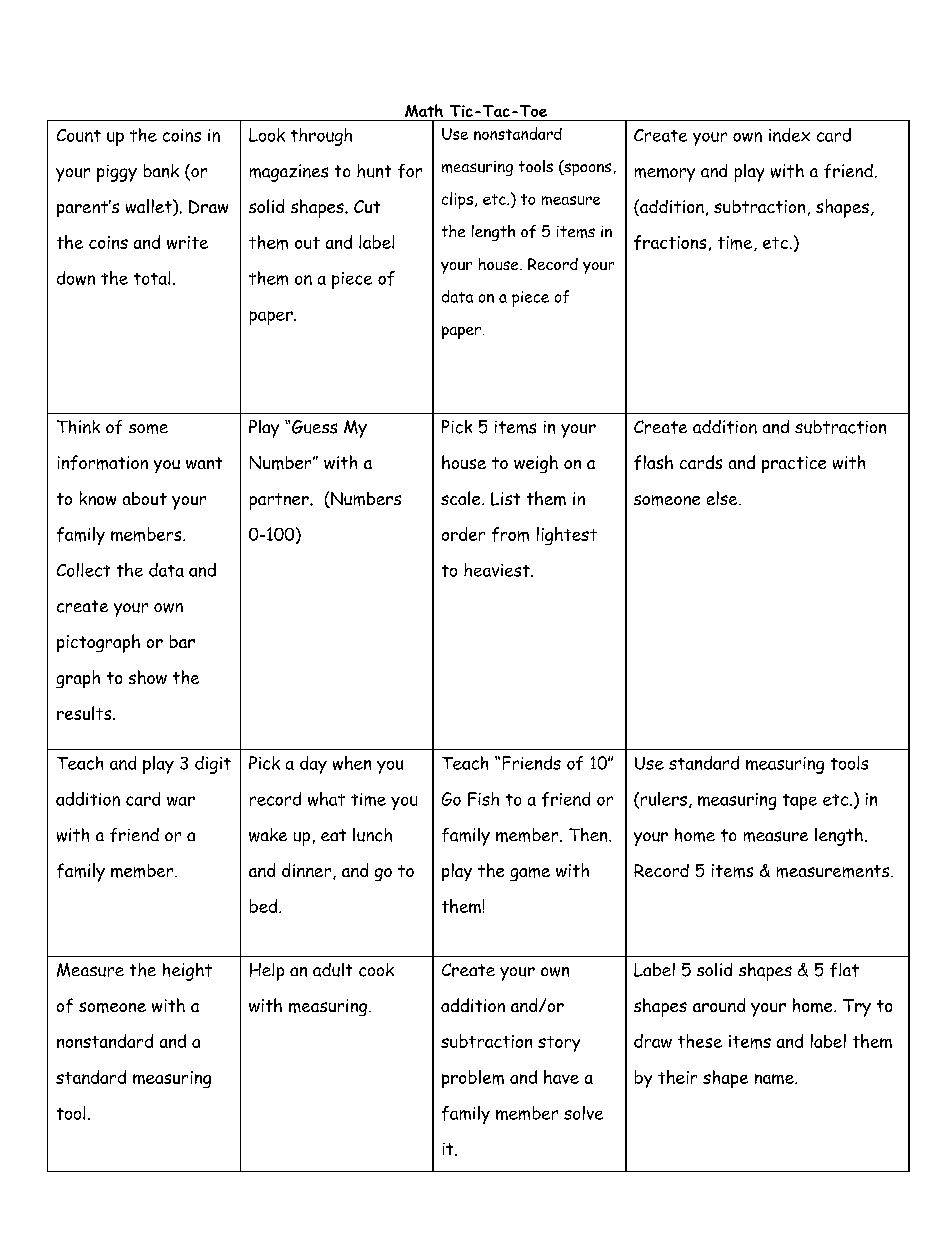 This screenshot has width=952, height=1233. What do you see at coordinates (800, 802) in the screenshot?
I see `tape` at bounding box center [800, 802].
